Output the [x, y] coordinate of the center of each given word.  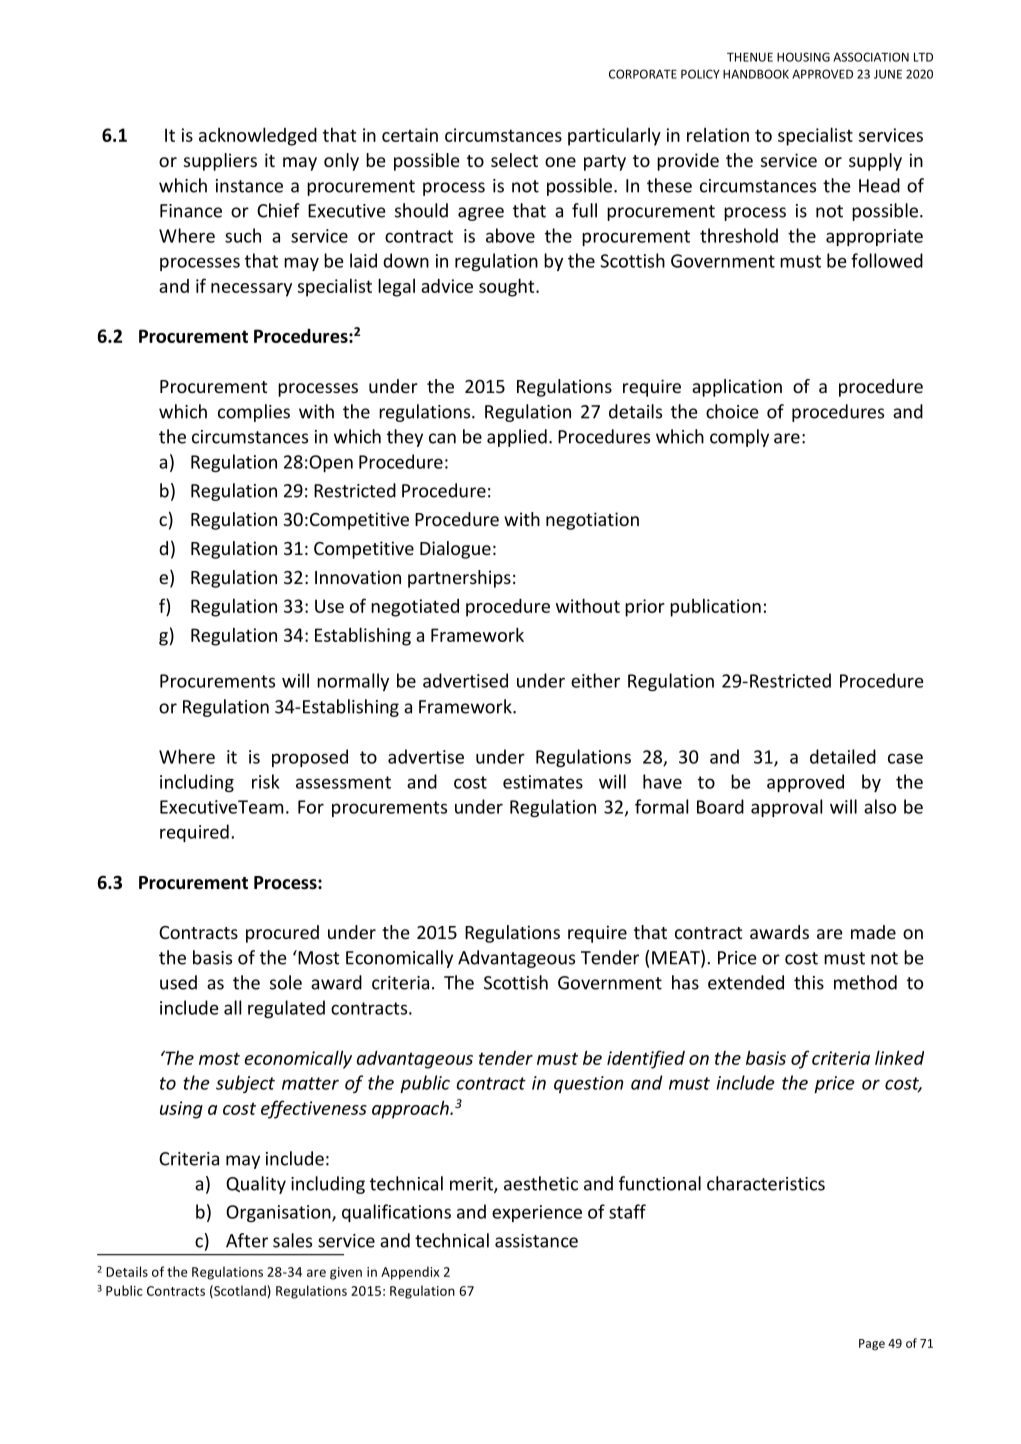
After [247, 1240]
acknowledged [258, 136]
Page [872, 1344]
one [560, 162]
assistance [536, 1241]
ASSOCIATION [871, 57]
